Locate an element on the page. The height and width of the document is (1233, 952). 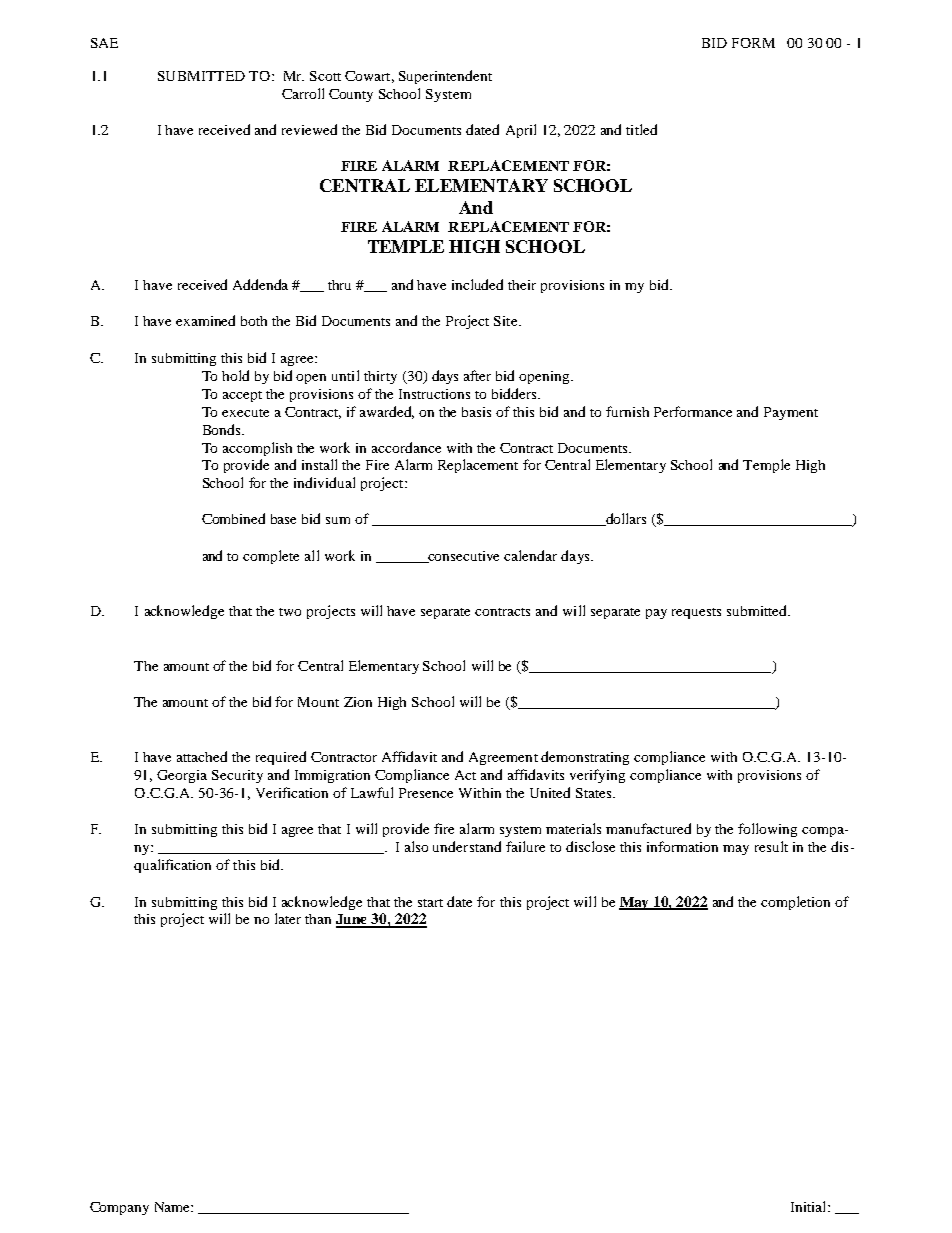
requests is located at coordinates (696, 613).
